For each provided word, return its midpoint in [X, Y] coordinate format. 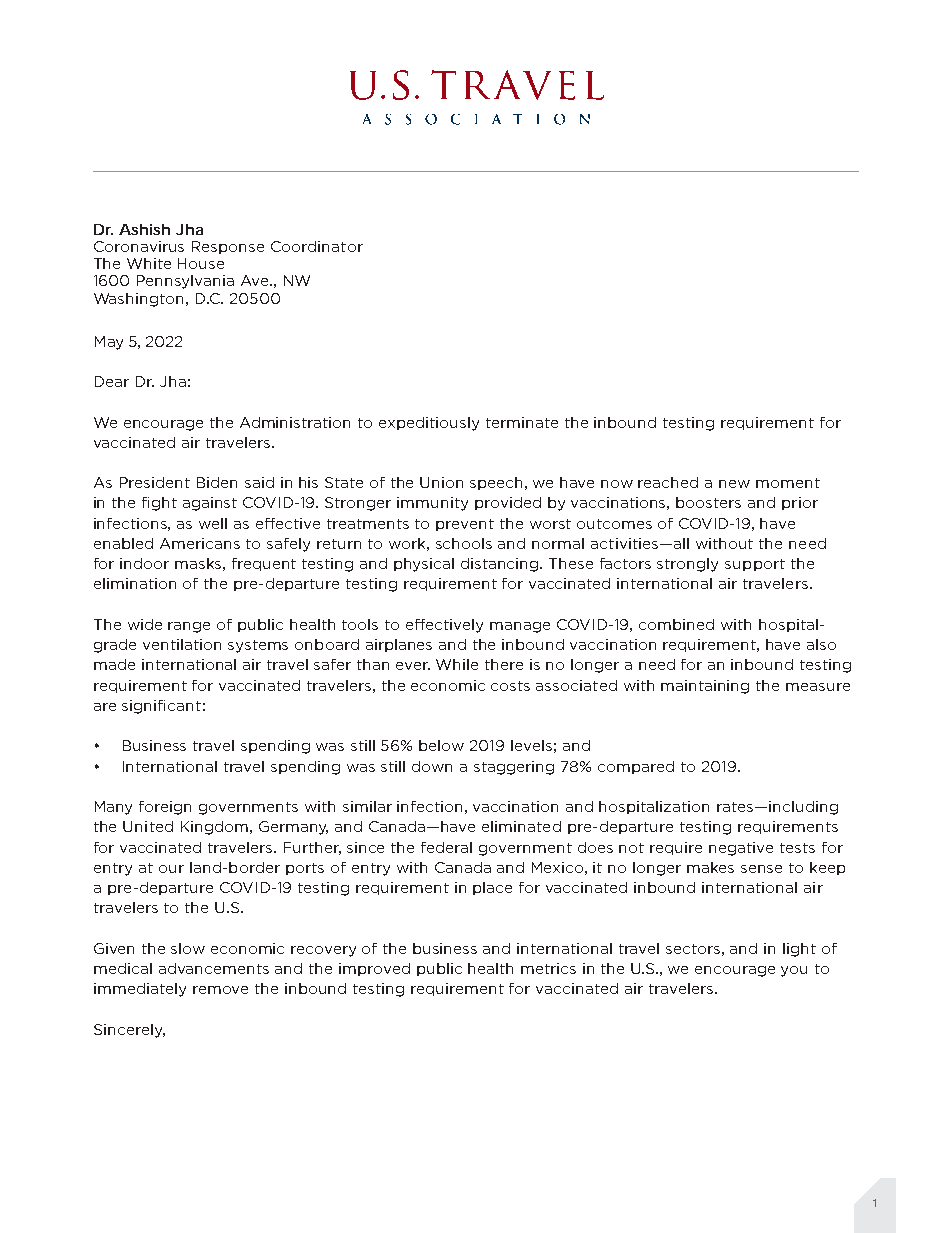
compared [636, 767]
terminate [522, 422]
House [201, 263]
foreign [165, 808]
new [734, 484]
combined [676, 624]
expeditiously [429, 424]
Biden [217, 482]
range [189, 627]
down [432, 766]
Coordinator [317, 246]
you [794, 971]
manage [520, 627]
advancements [214, 968]
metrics [548, 968]
